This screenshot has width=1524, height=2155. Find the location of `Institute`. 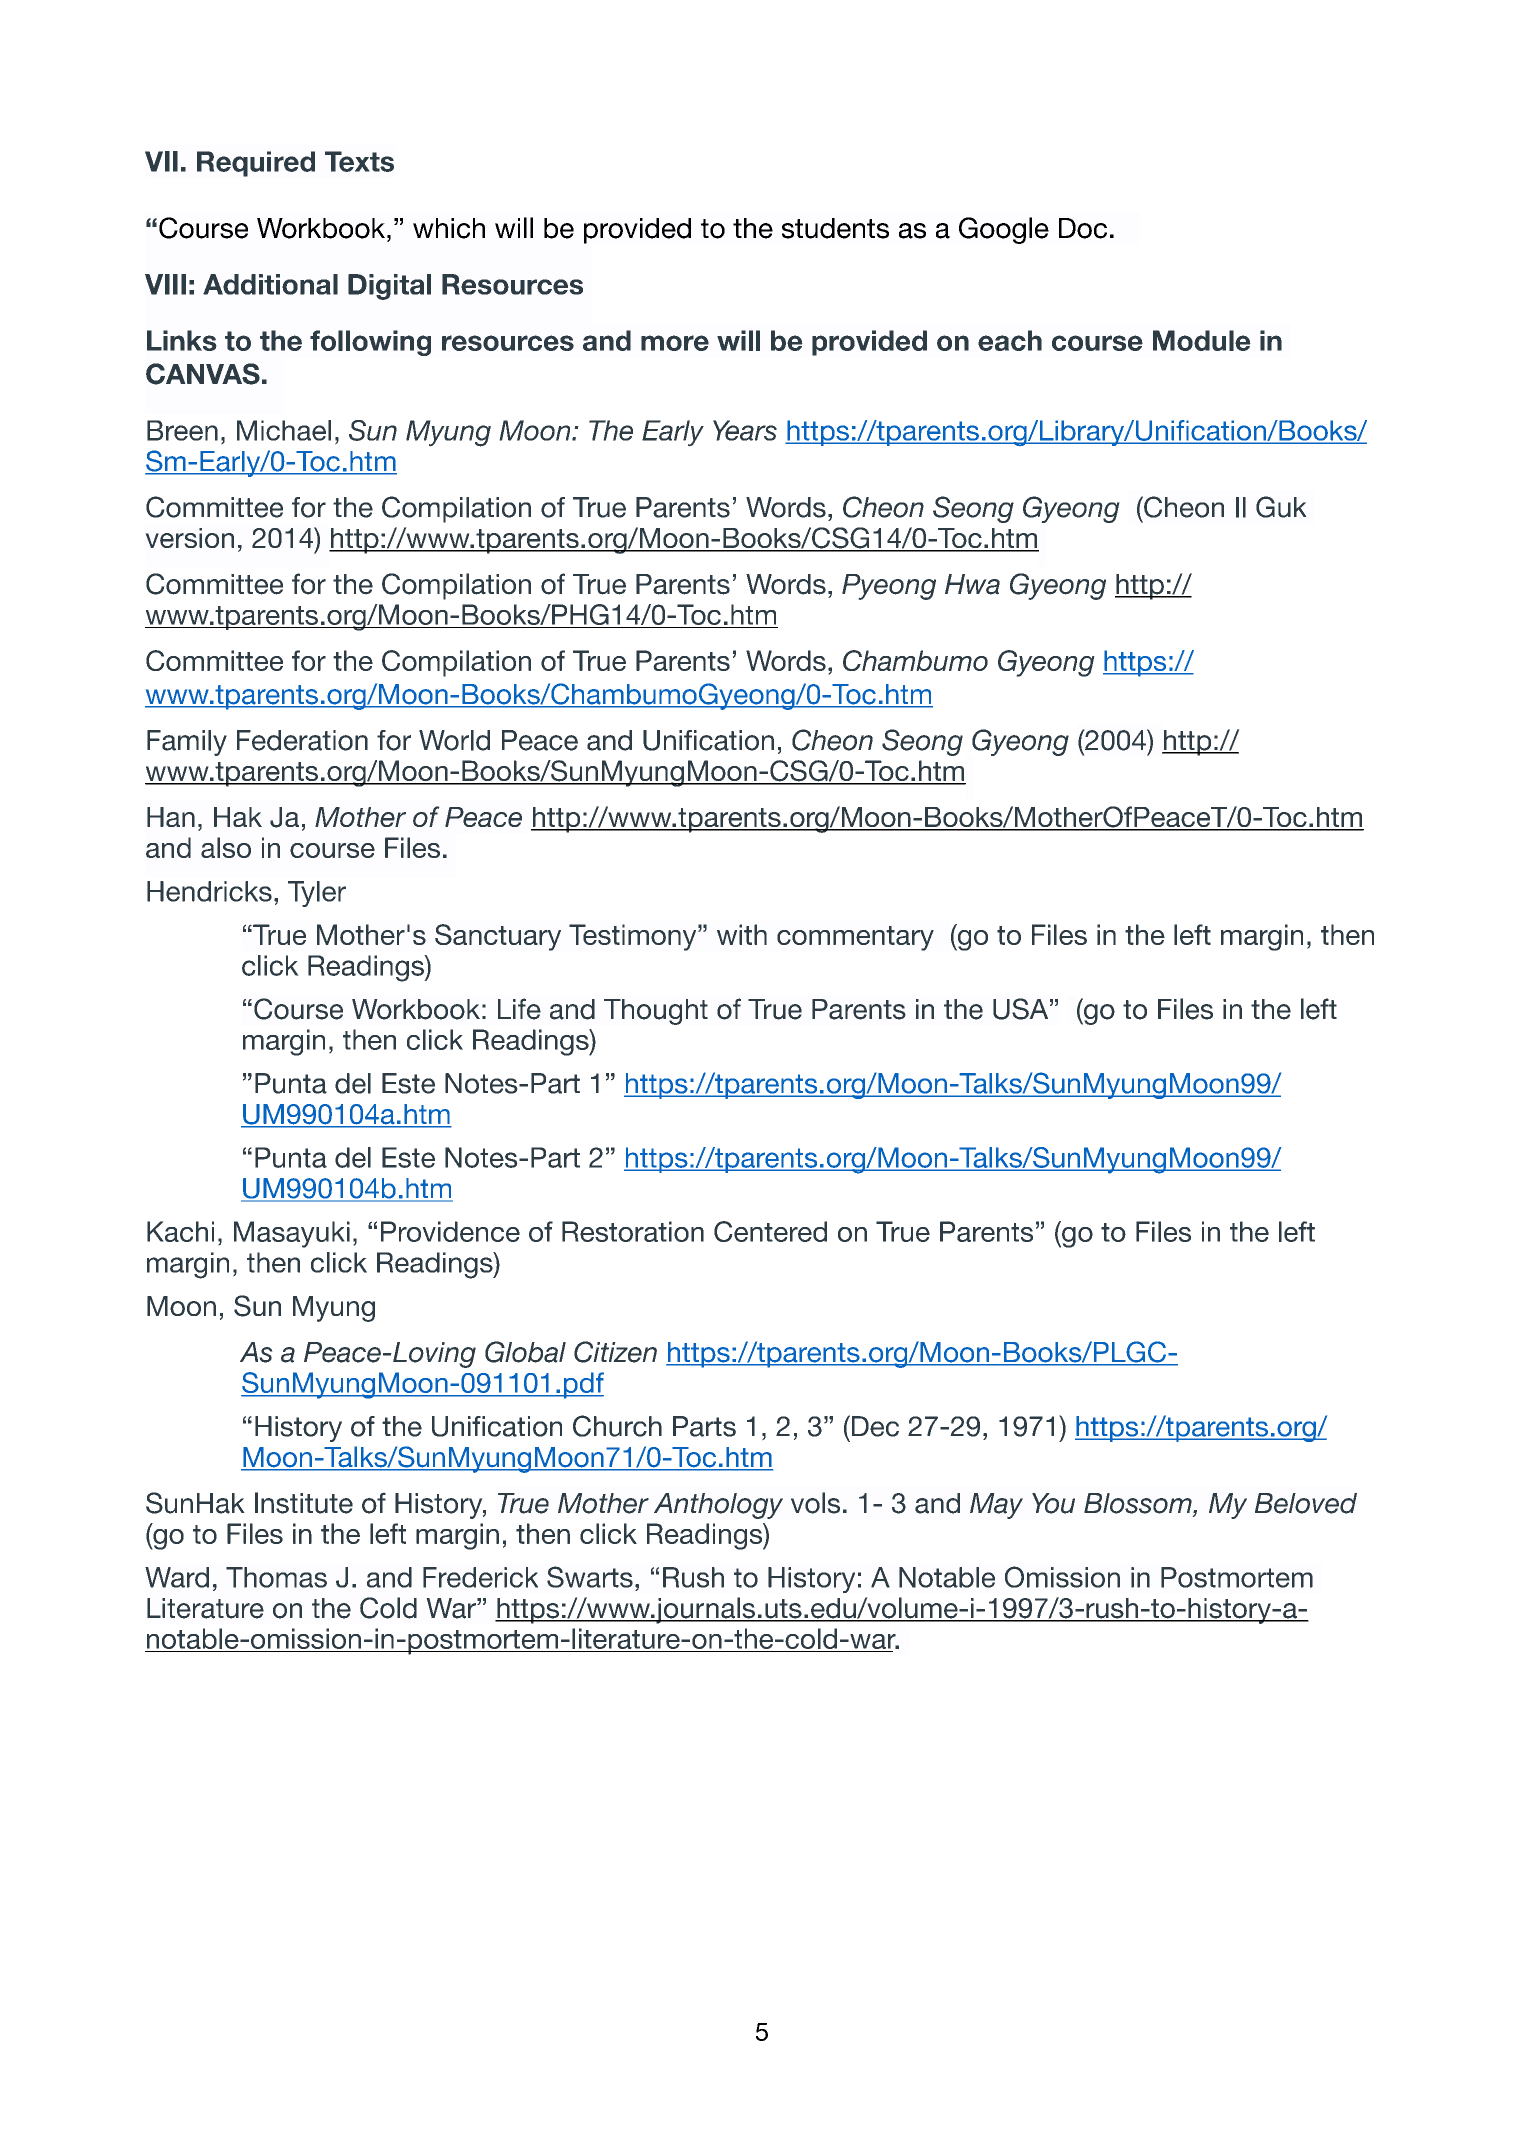

Institute is located at coordinates (304, 1503).
